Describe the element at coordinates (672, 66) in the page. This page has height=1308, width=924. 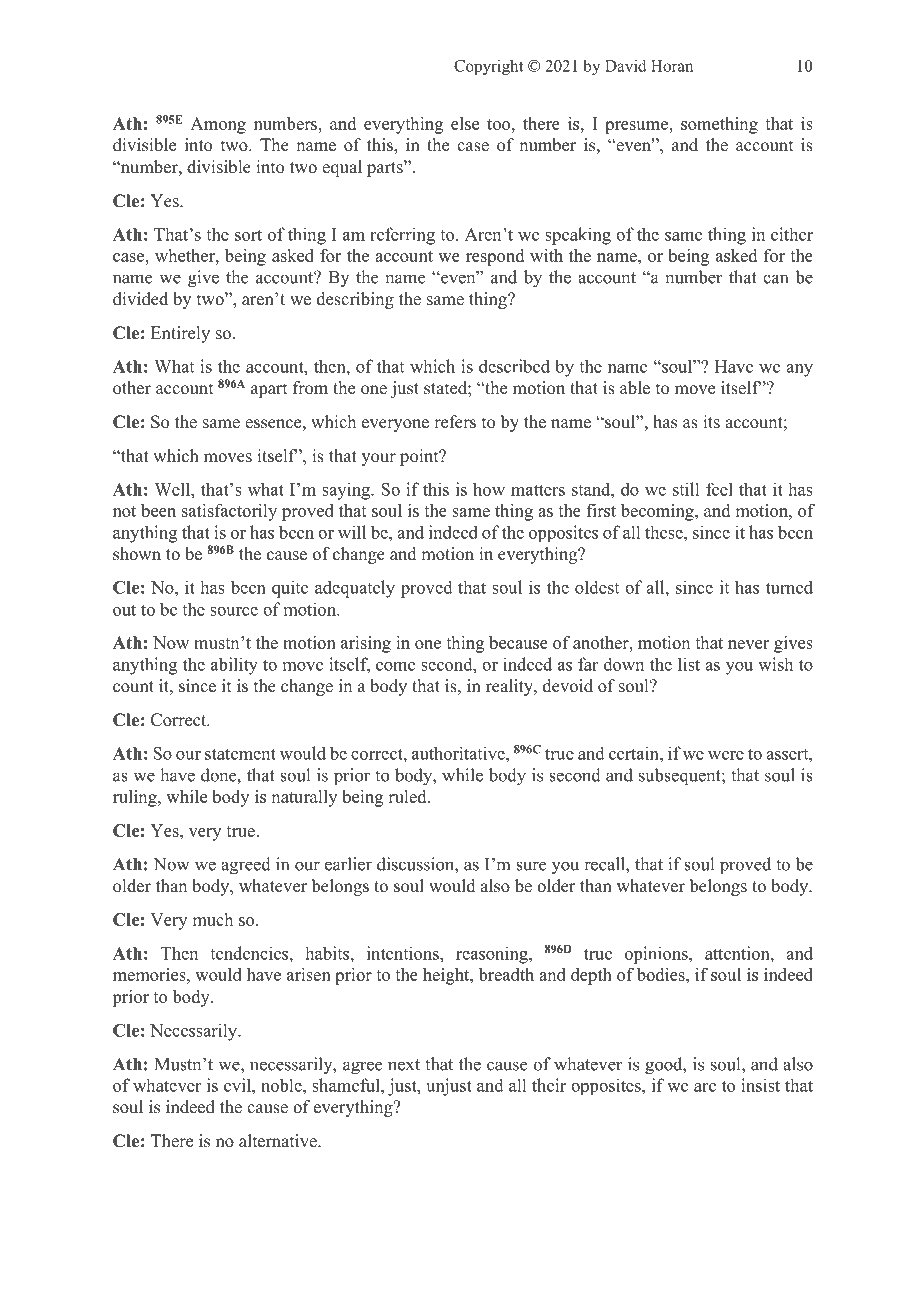
I see `Horan` at that location.
